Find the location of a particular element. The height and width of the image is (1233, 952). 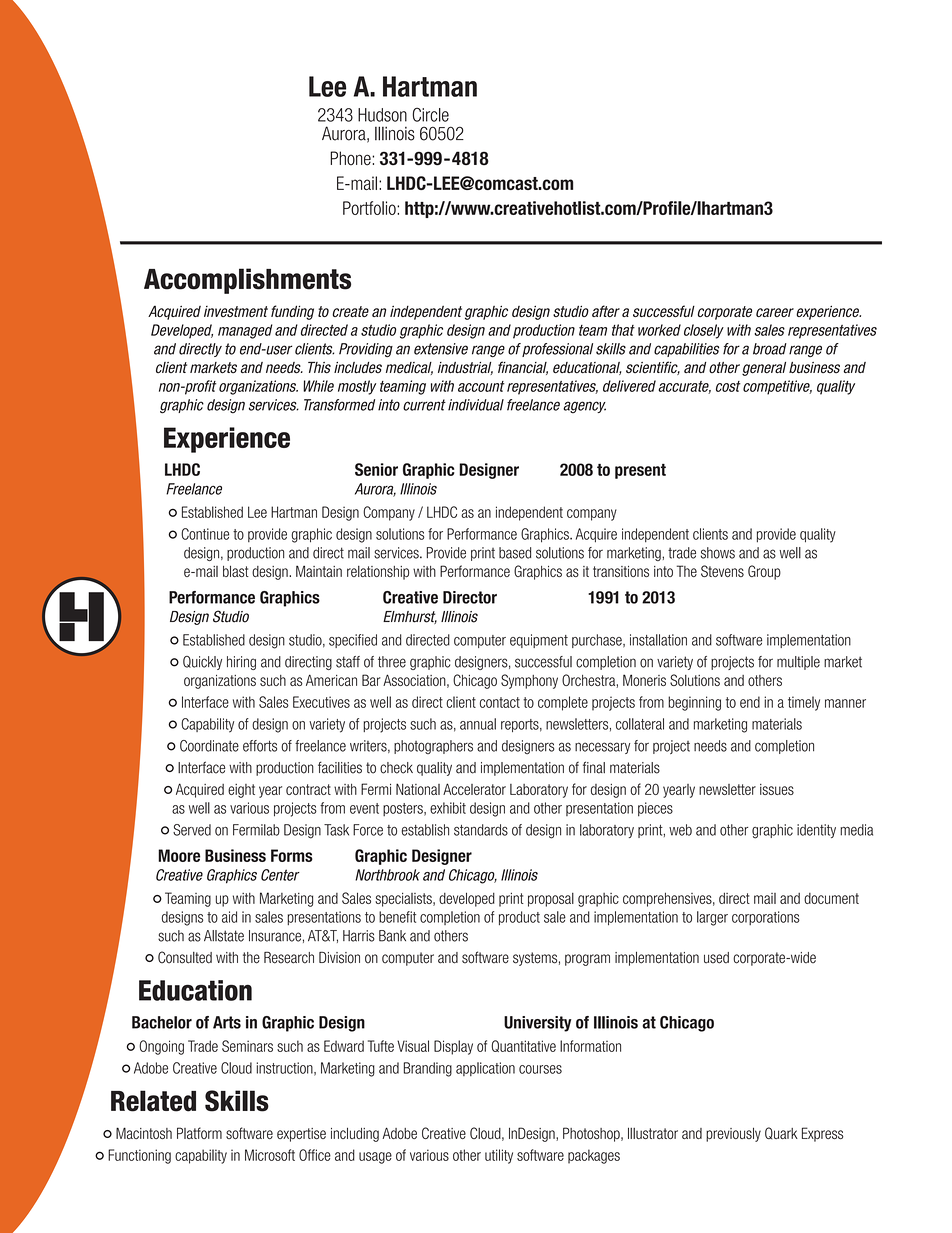

career is located at coordinates (775, 312).
